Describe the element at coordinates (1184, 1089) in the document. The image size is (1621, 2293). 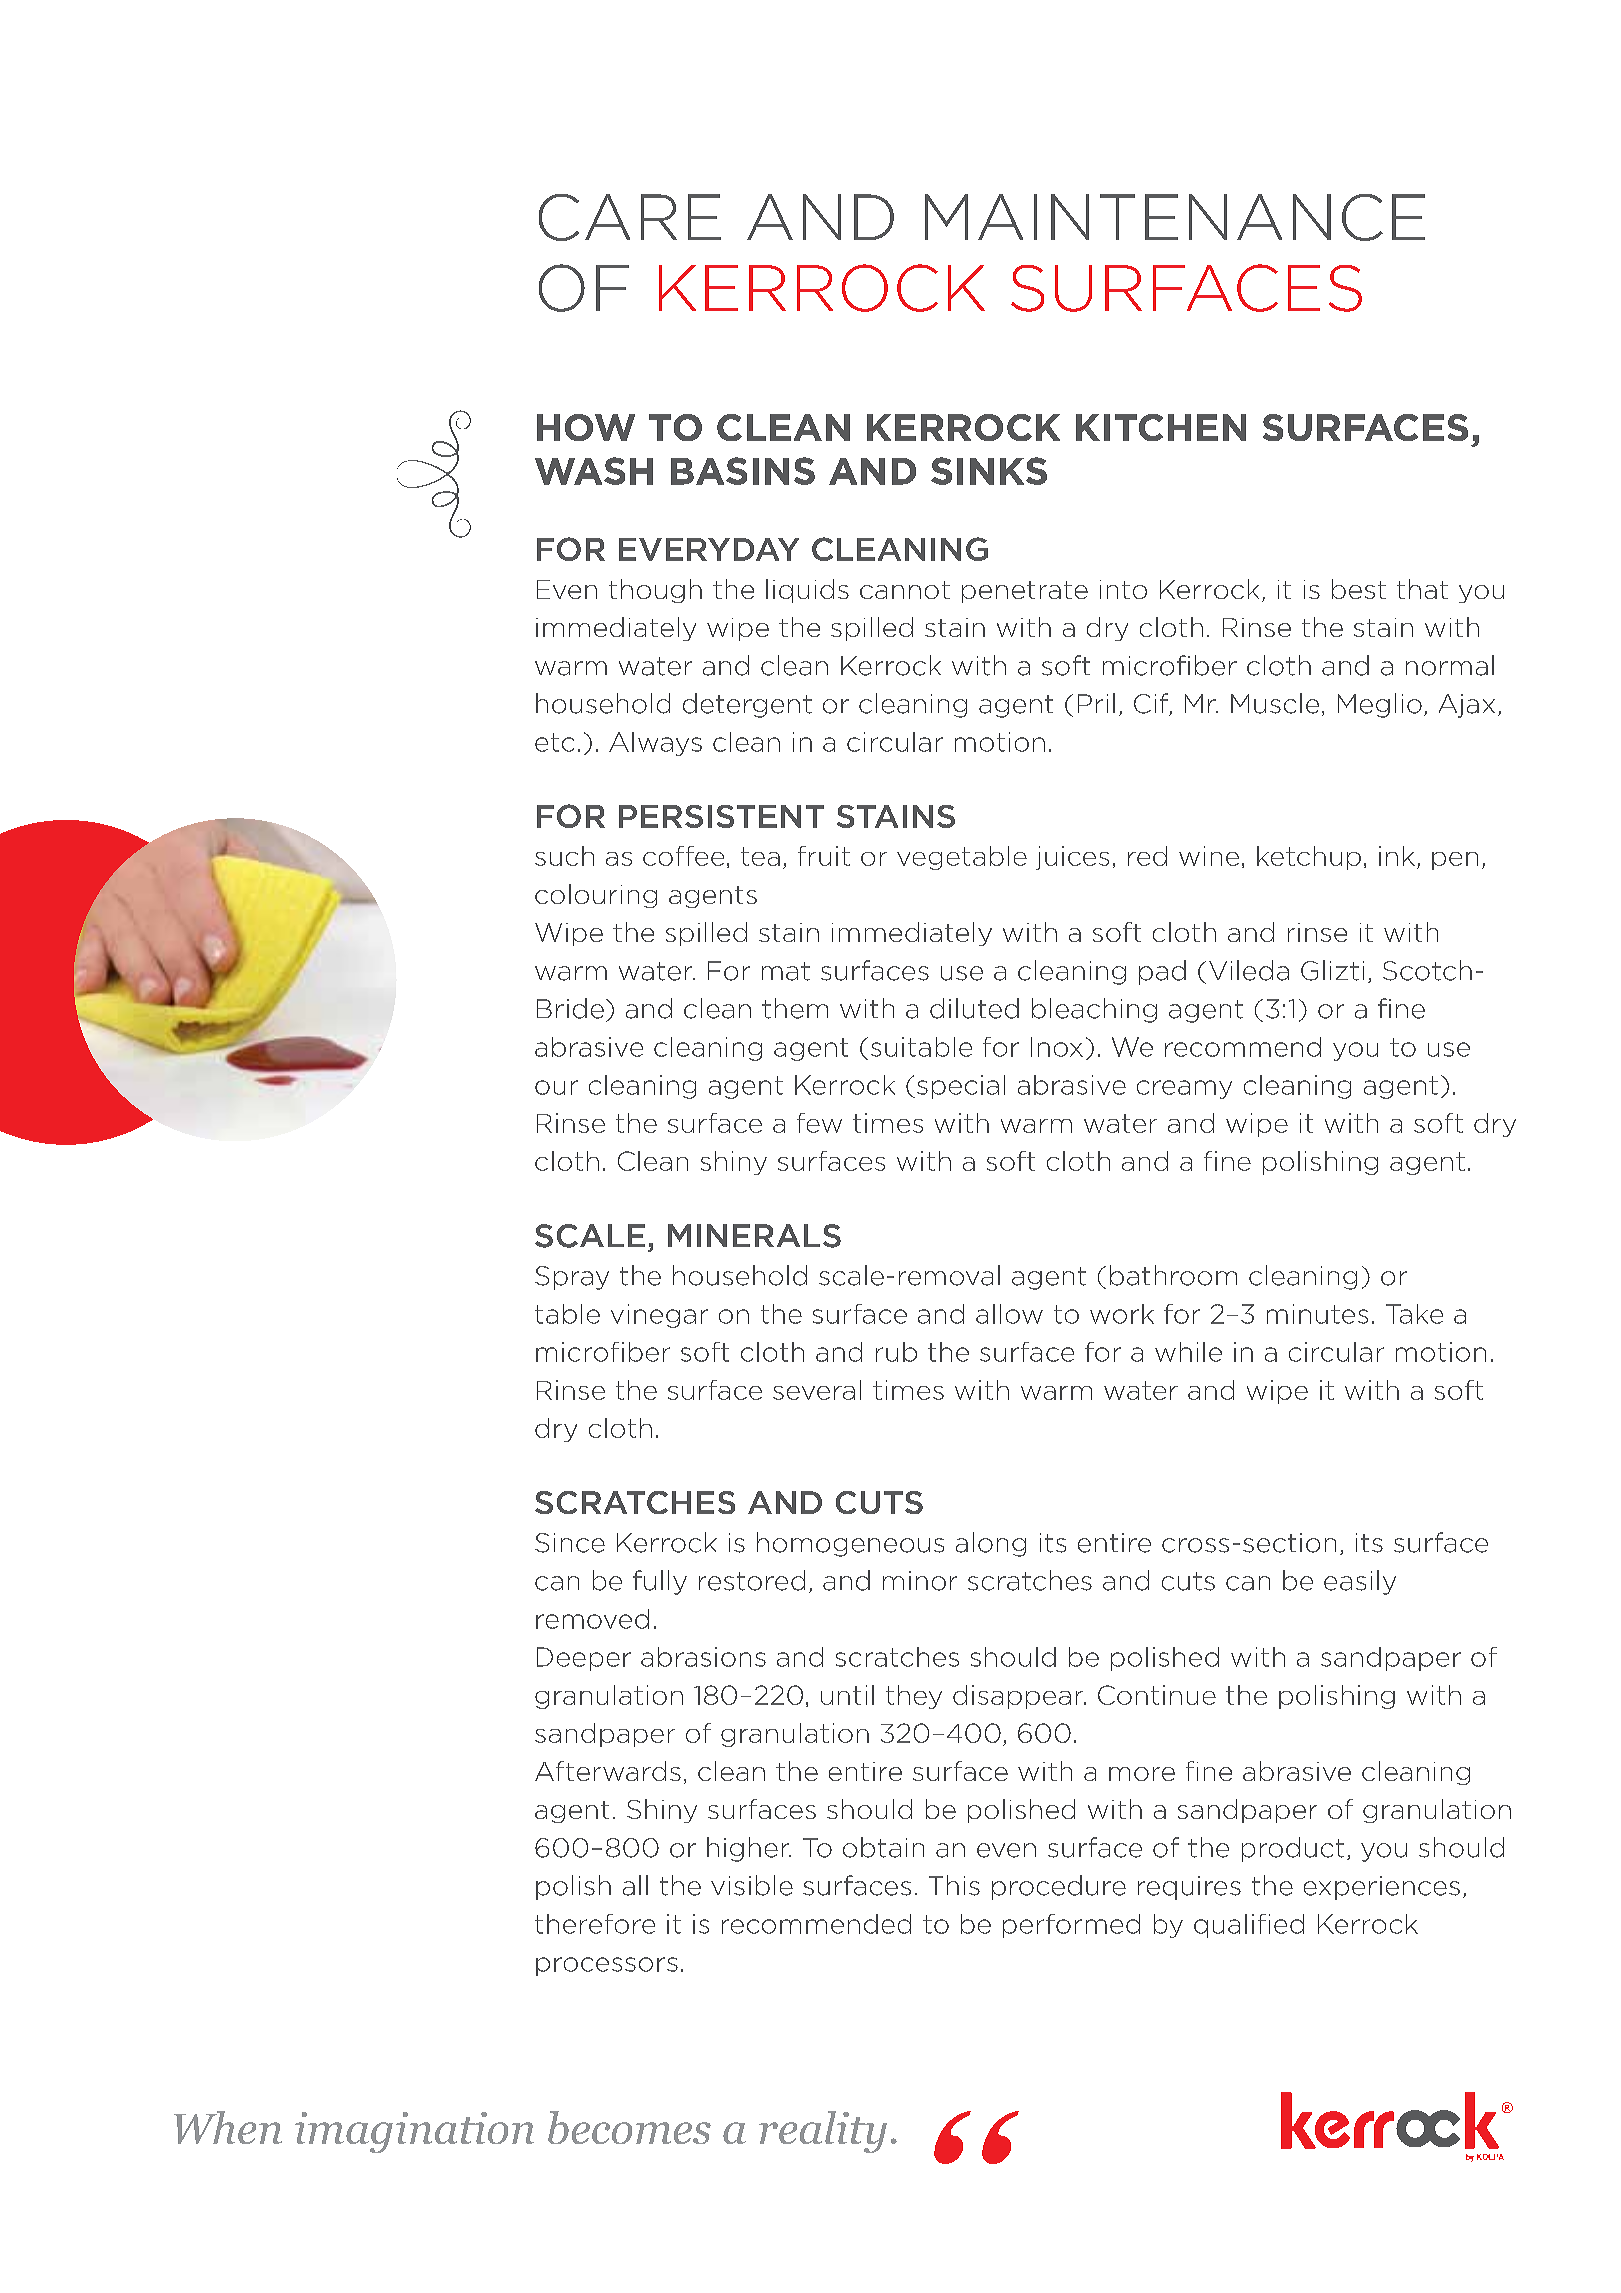
I see `creamy` at that location.
